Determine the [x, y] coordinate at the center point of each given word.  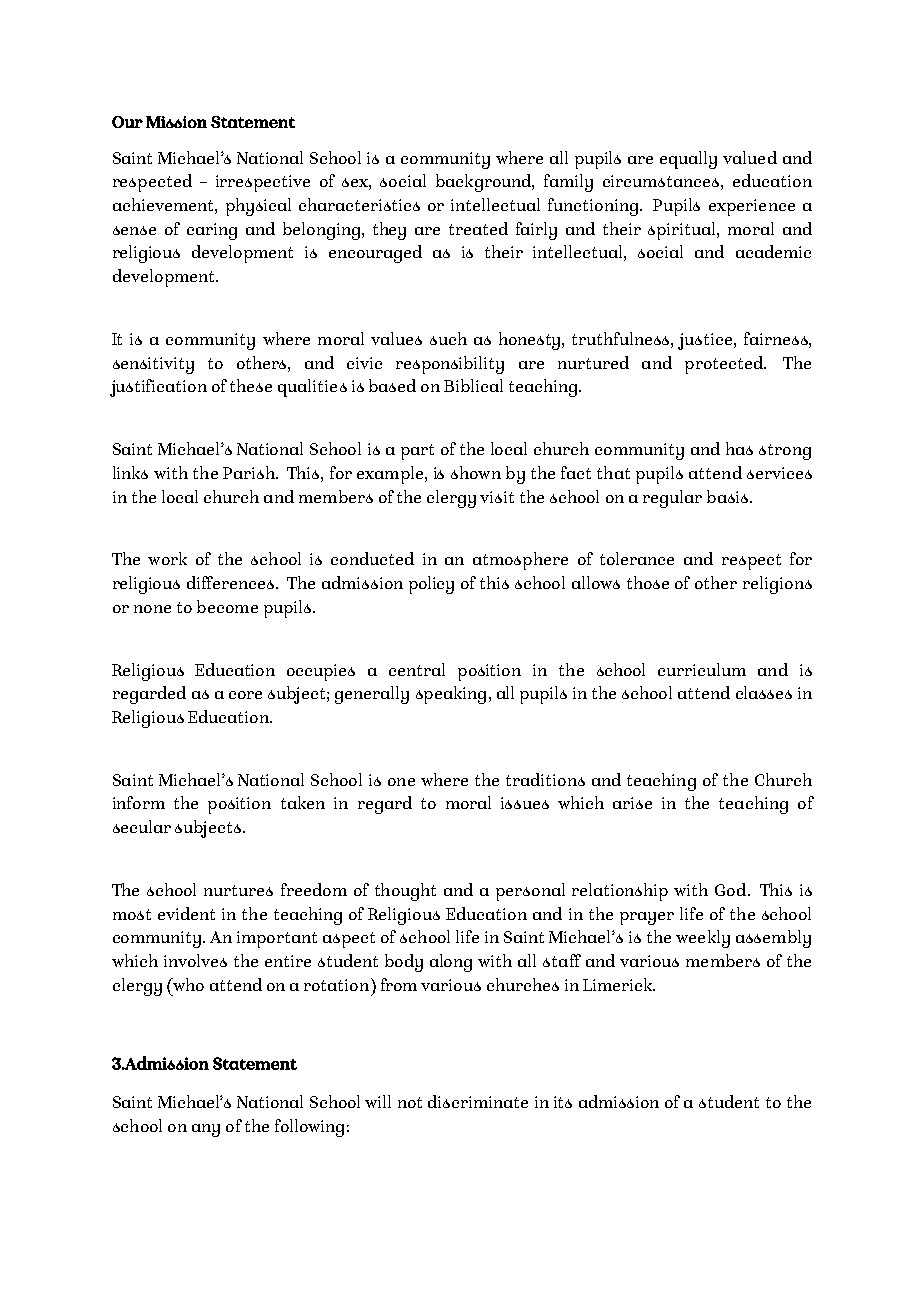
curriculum [702, 669]
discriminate [478, 1101]
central [417, 669]
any [206, 1130]
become [227, 606]
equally [688, 160]
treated [478, 228]
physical [258, 207]
